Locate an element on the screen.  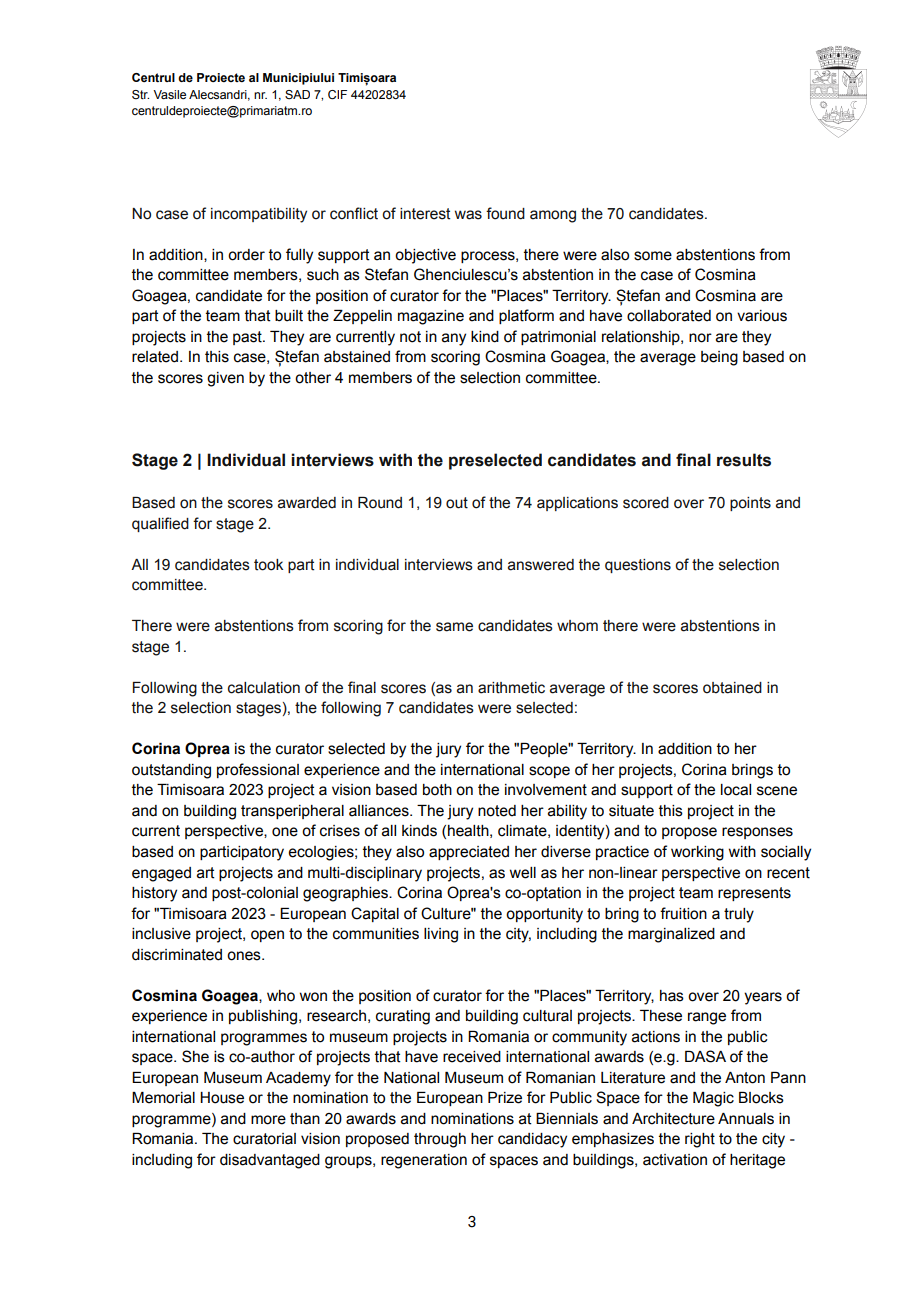
obtained is located at coordinates (732, 688).
